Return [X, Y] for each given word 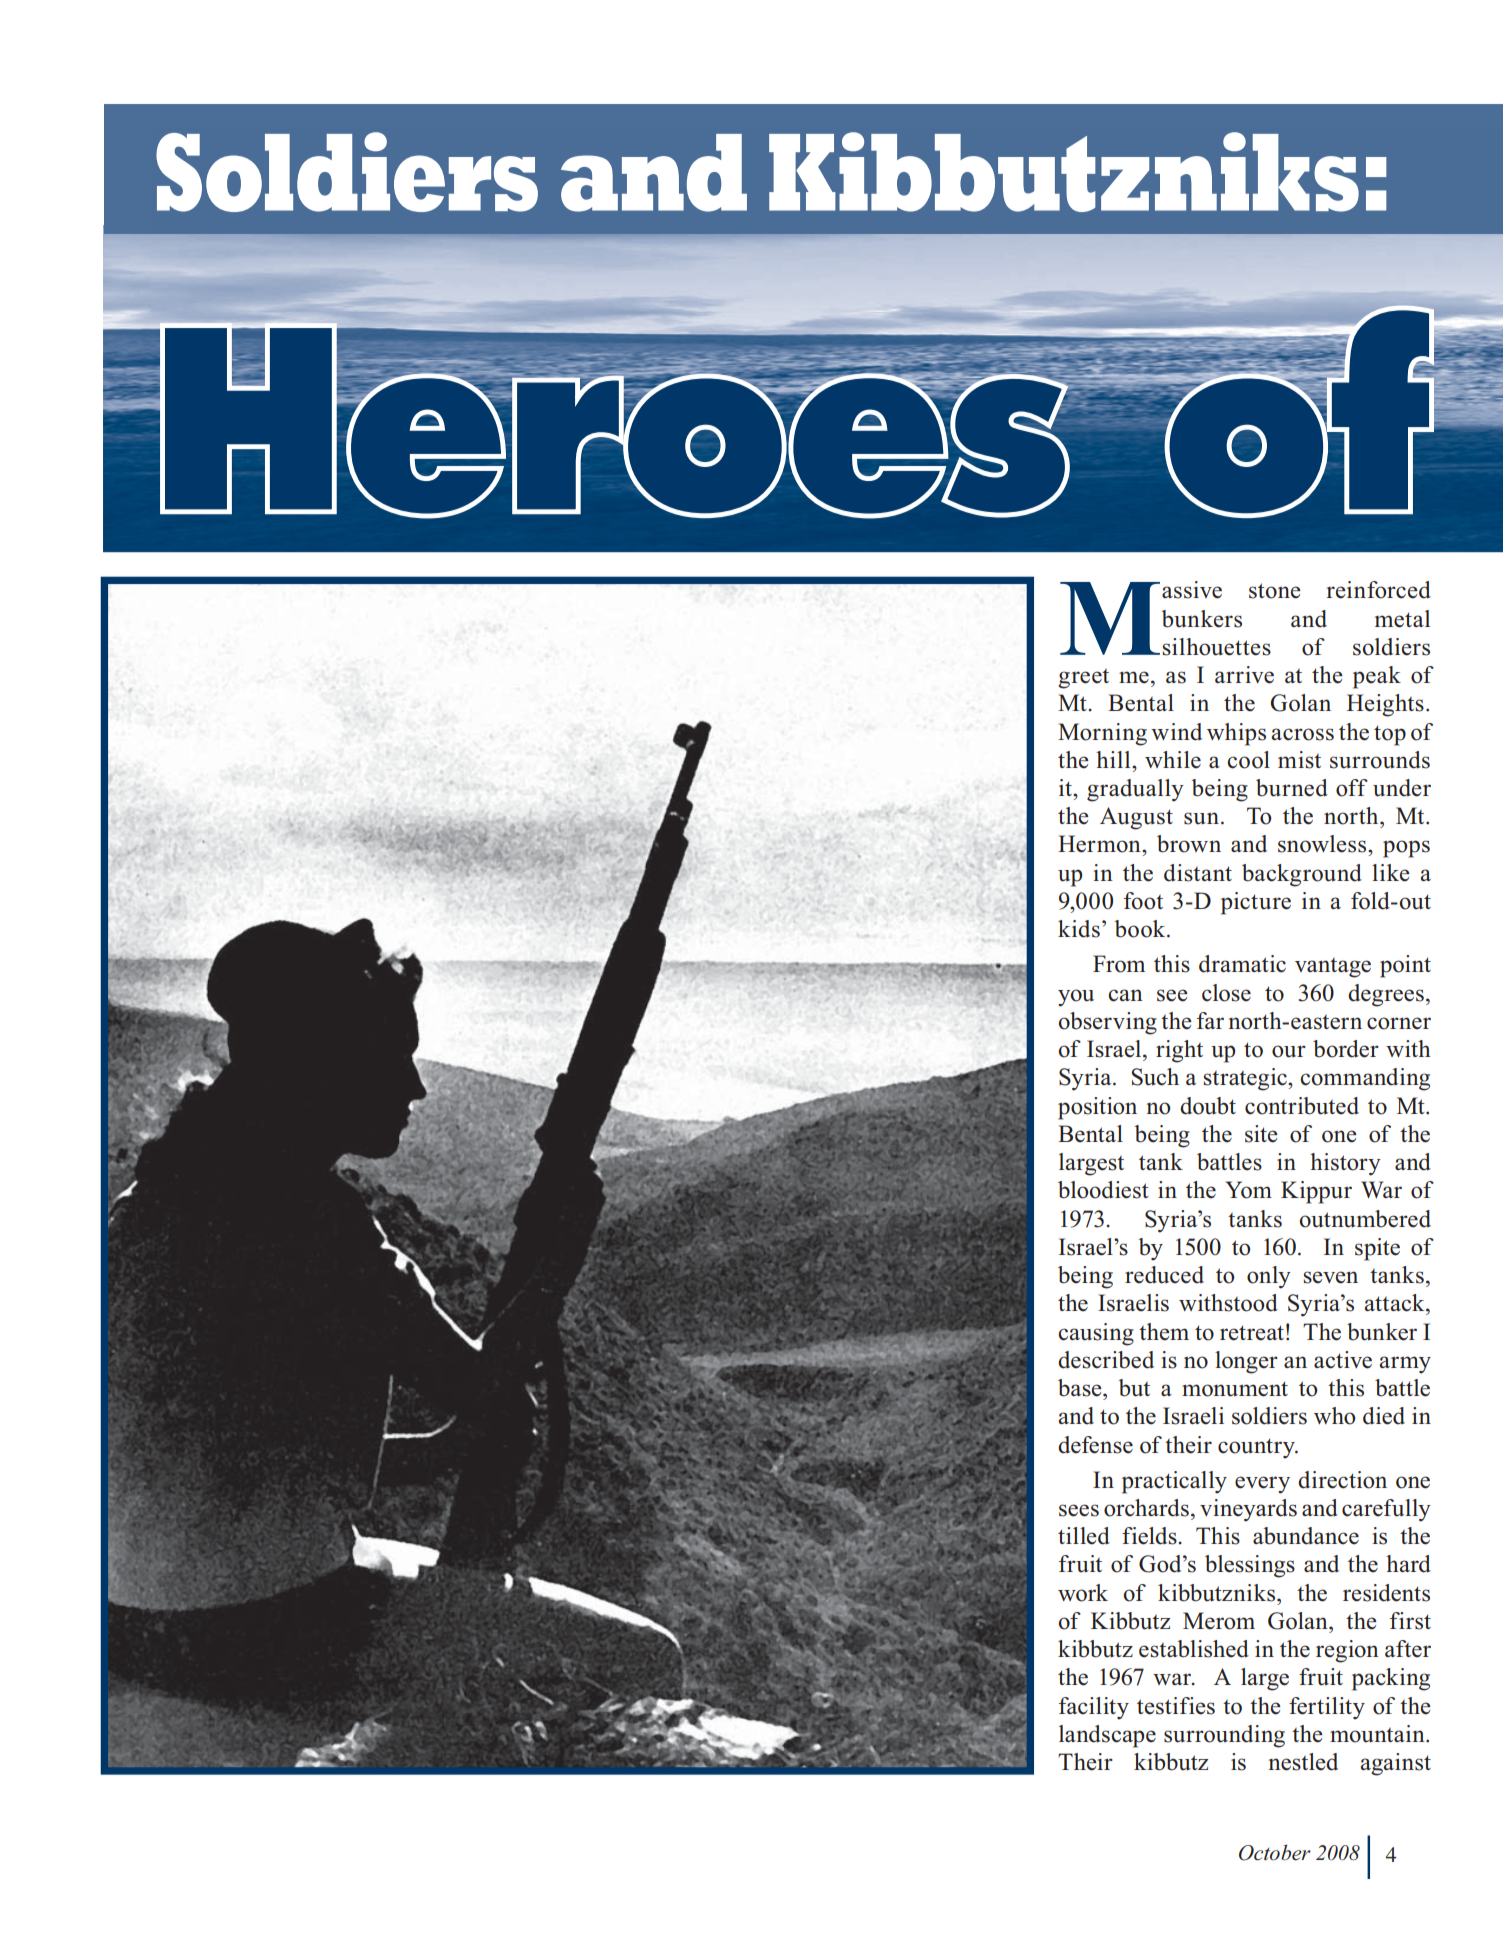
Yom [1248, 1190]
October [1275, 1852]
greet [1083, 679]
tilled [1084, 1536]
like [1391, 873]
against [1395, 1764]
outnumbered [1365, 1219]
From [1119, 964]
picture [1256, 903]
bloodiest [1103, 1190]
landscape [1107, 1736]
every [1262, 1485]
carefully [1386, 1510]
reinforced [1379, 590]
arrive [1244, 675]
